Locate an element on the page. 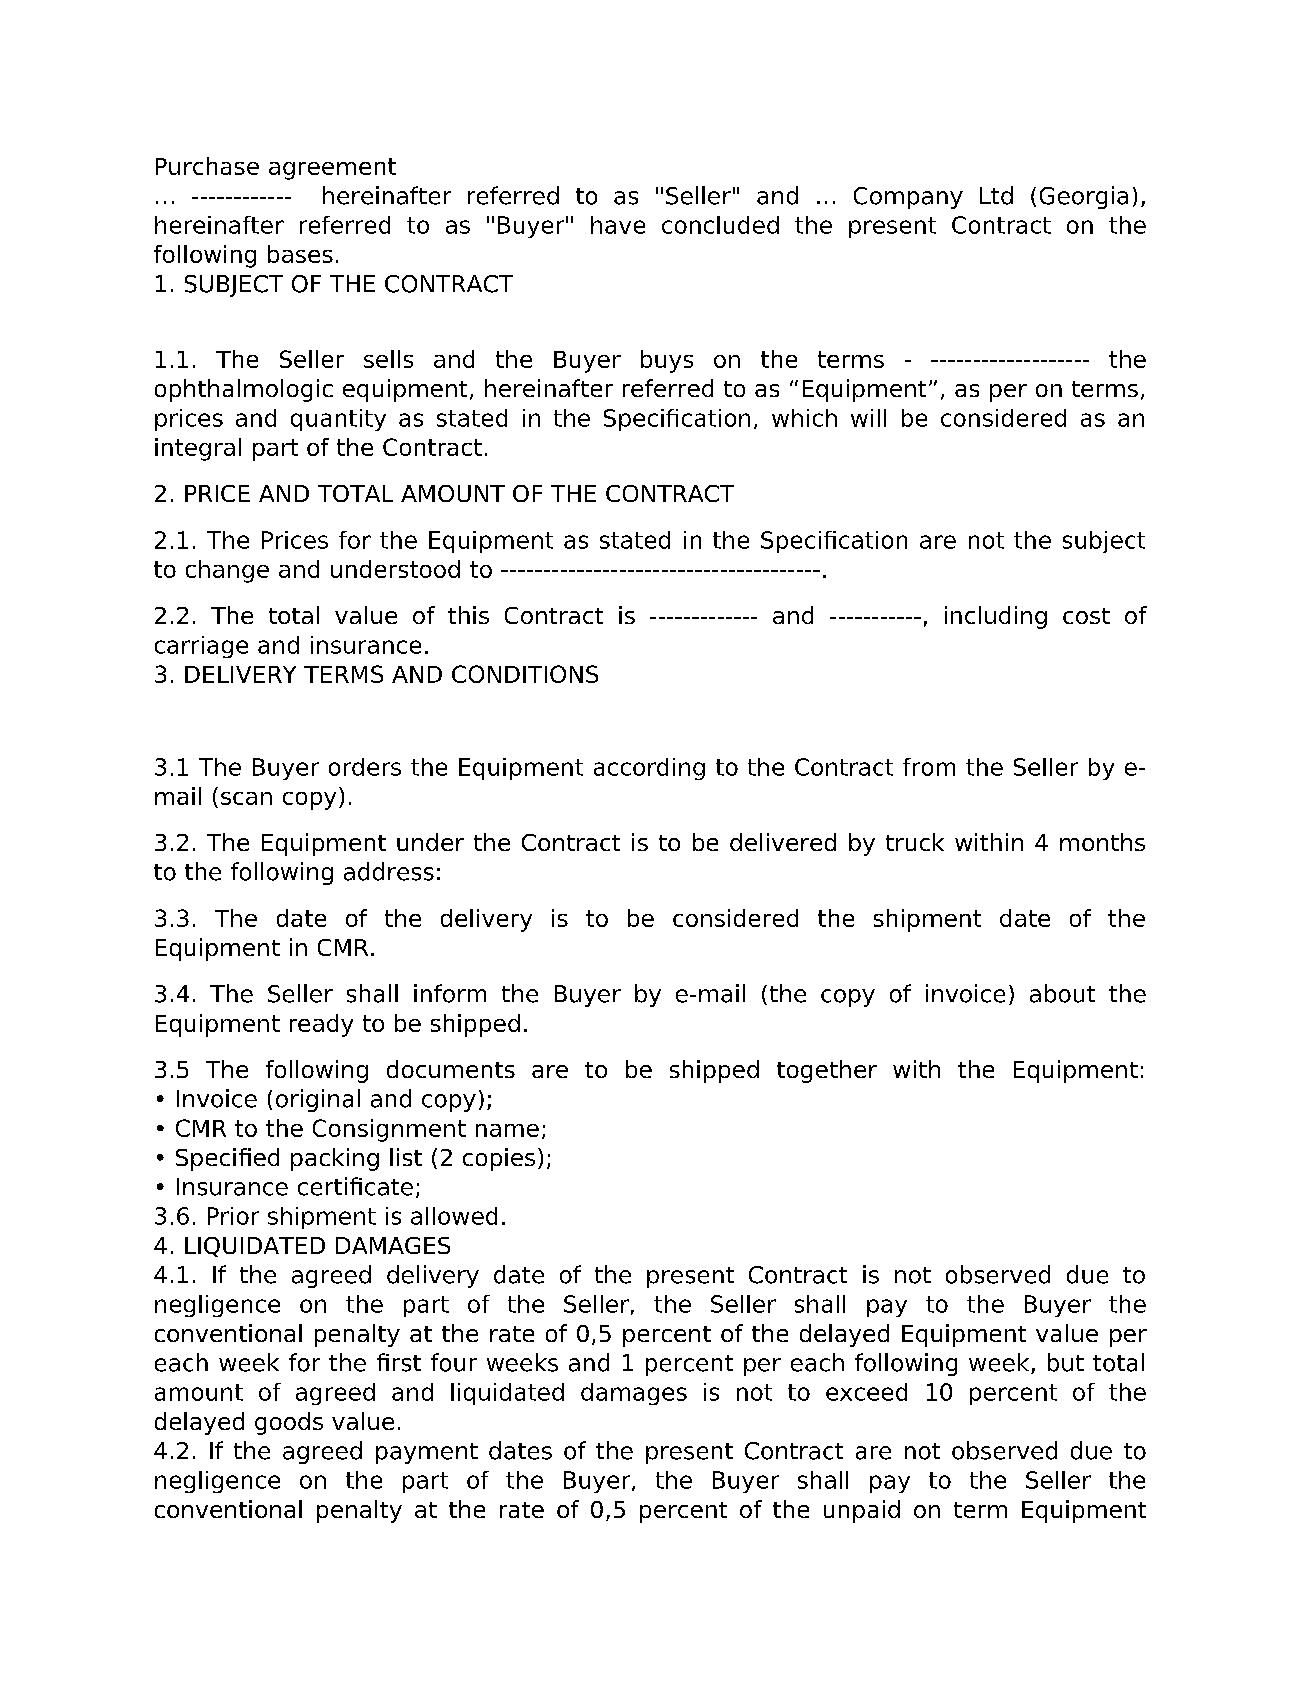 Image resolution: width=1301 pixels, height=1683 pixels. goods is located at coordinates (289, 1423).
